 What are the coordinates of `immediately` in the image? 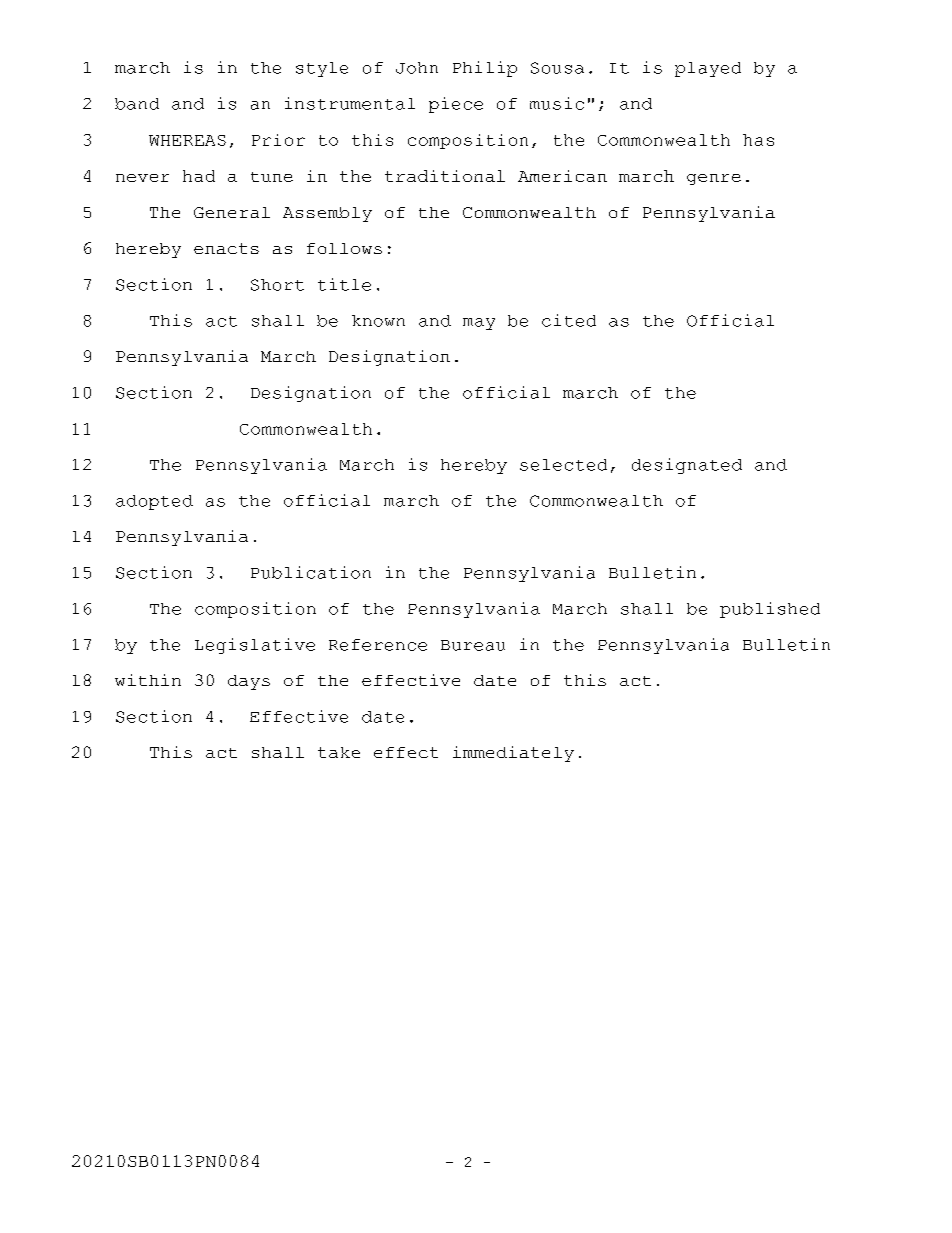 It's located at (513, 754).
